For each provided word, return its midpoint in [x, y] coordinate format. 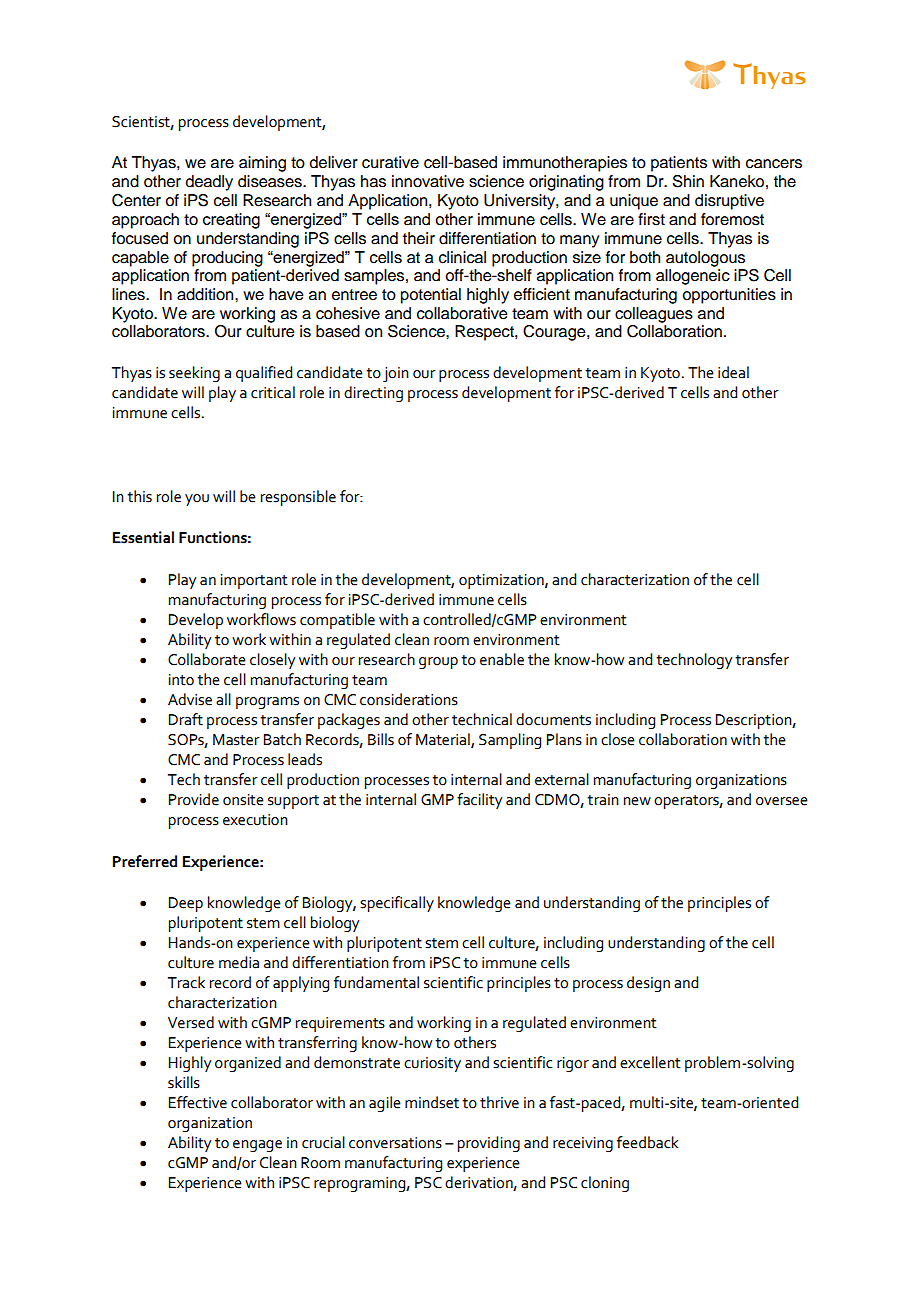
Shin [688, 181]
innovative [428, 181]
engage [257, 1146]
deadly [209, 183]
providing [489, 1144]
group [438, 663]
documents [553, 719]
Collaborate [207, 659]
